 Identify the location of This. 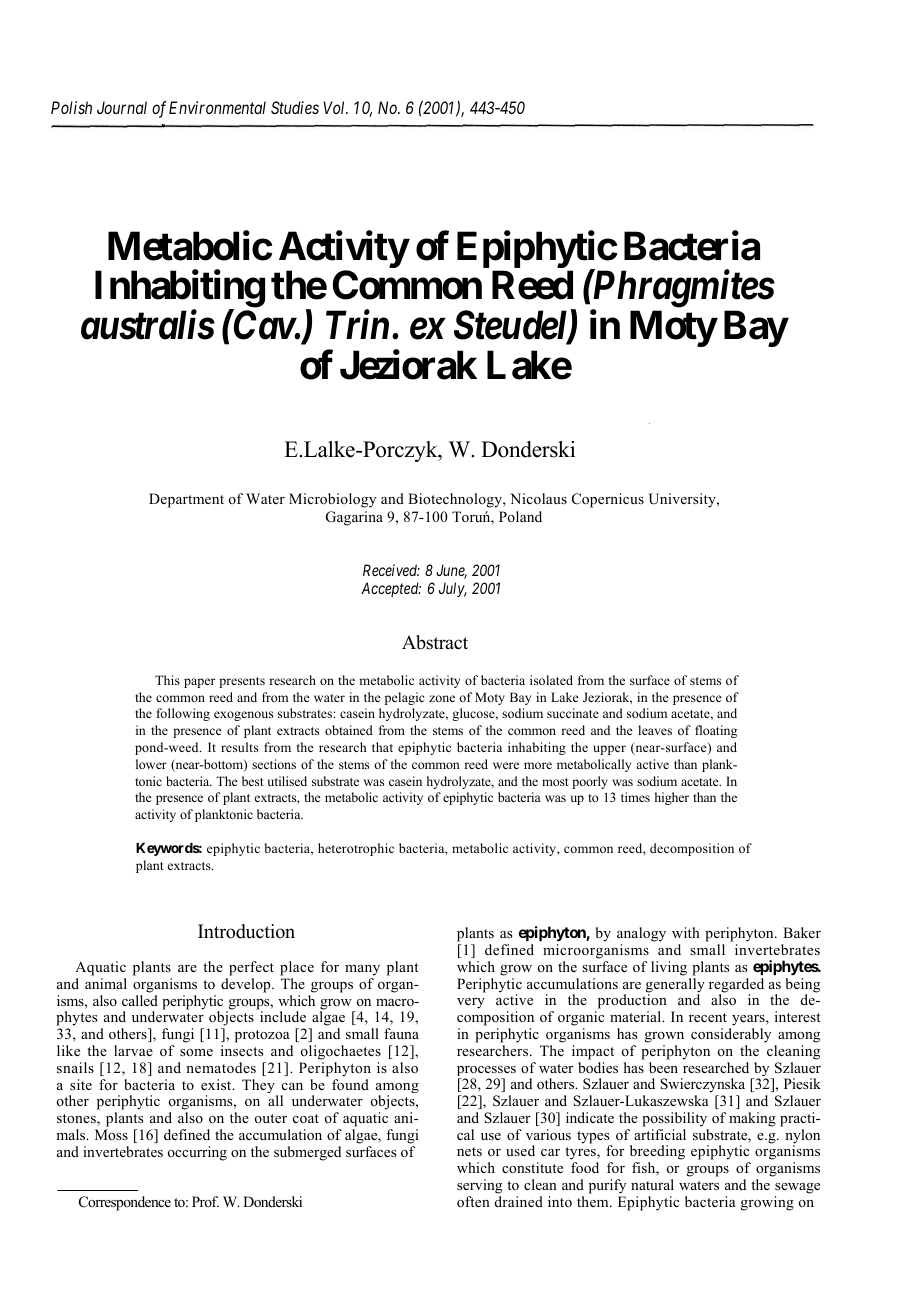
(167, 680).
